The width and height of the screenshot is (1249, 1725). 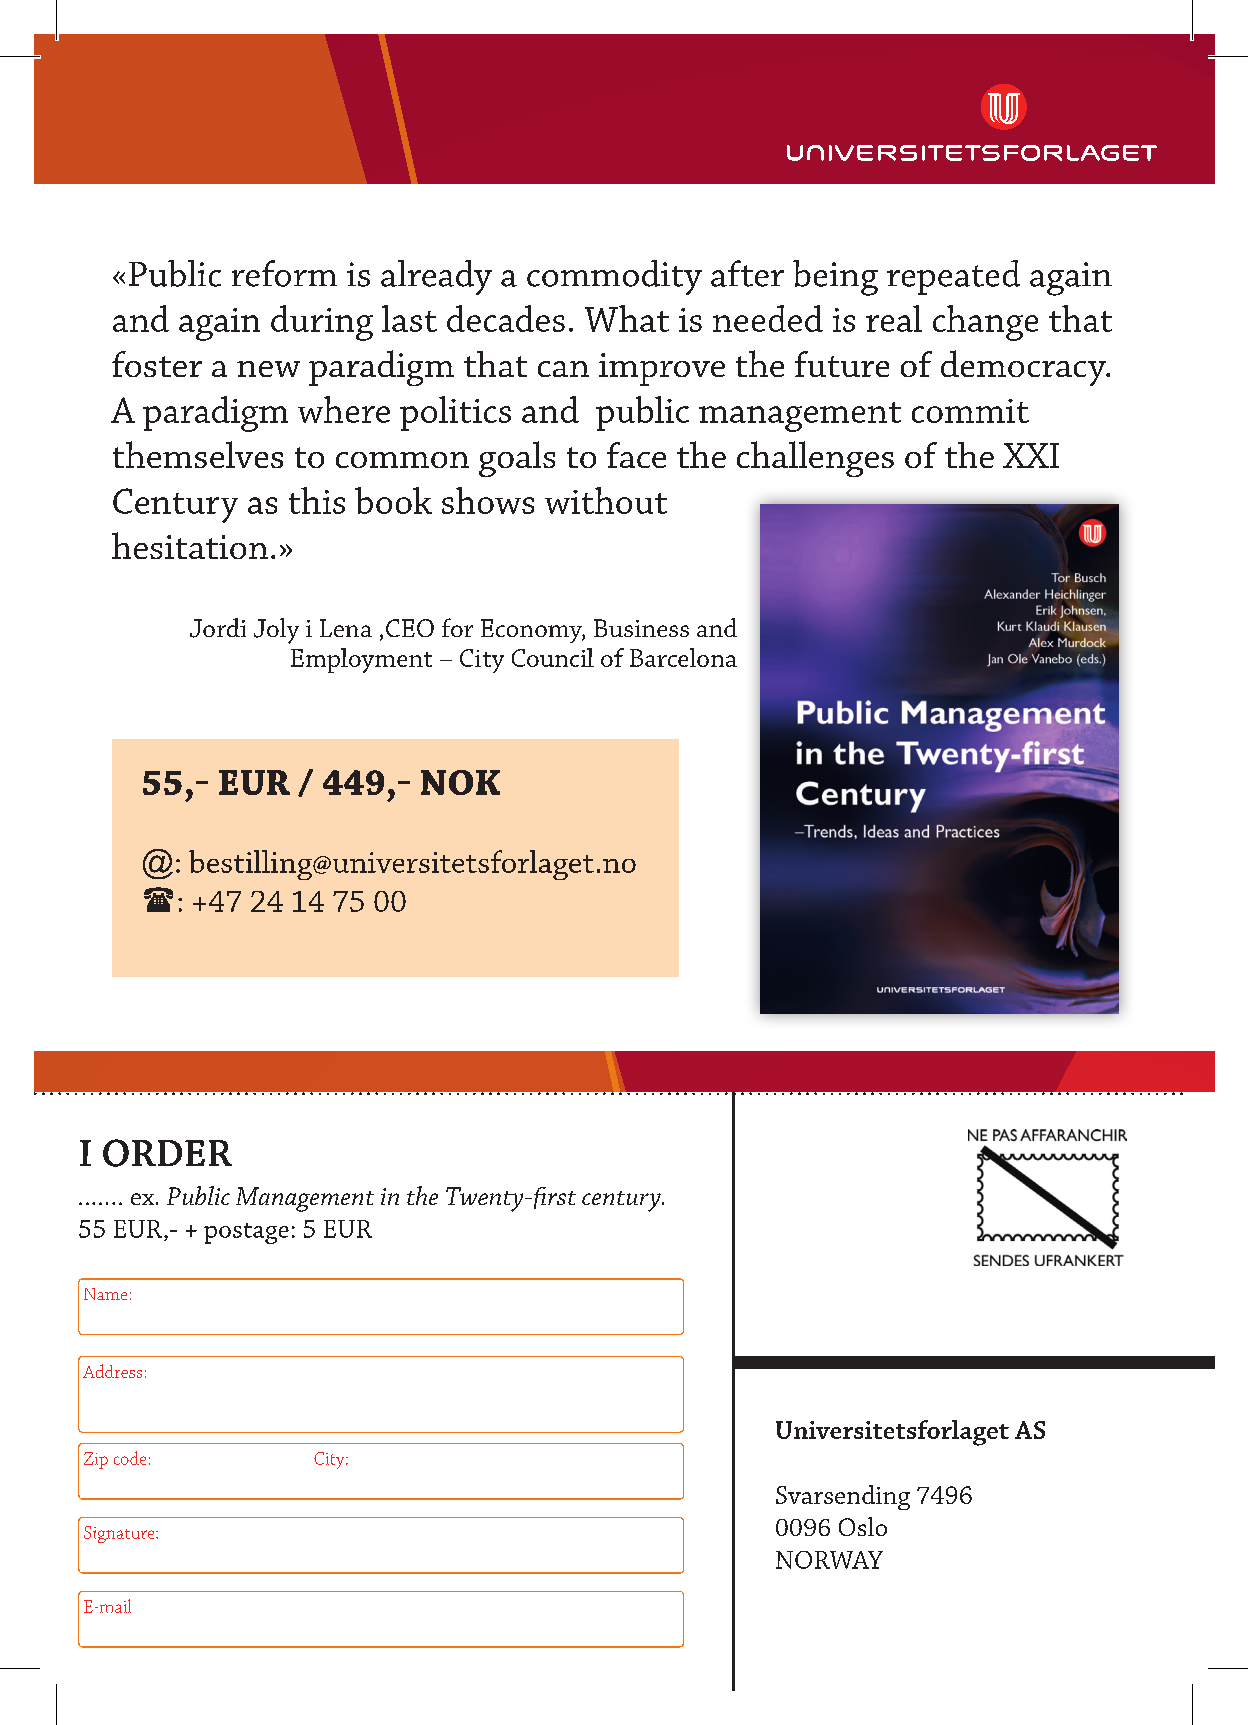 I want to click on foster, so click(x=157, y=364).
